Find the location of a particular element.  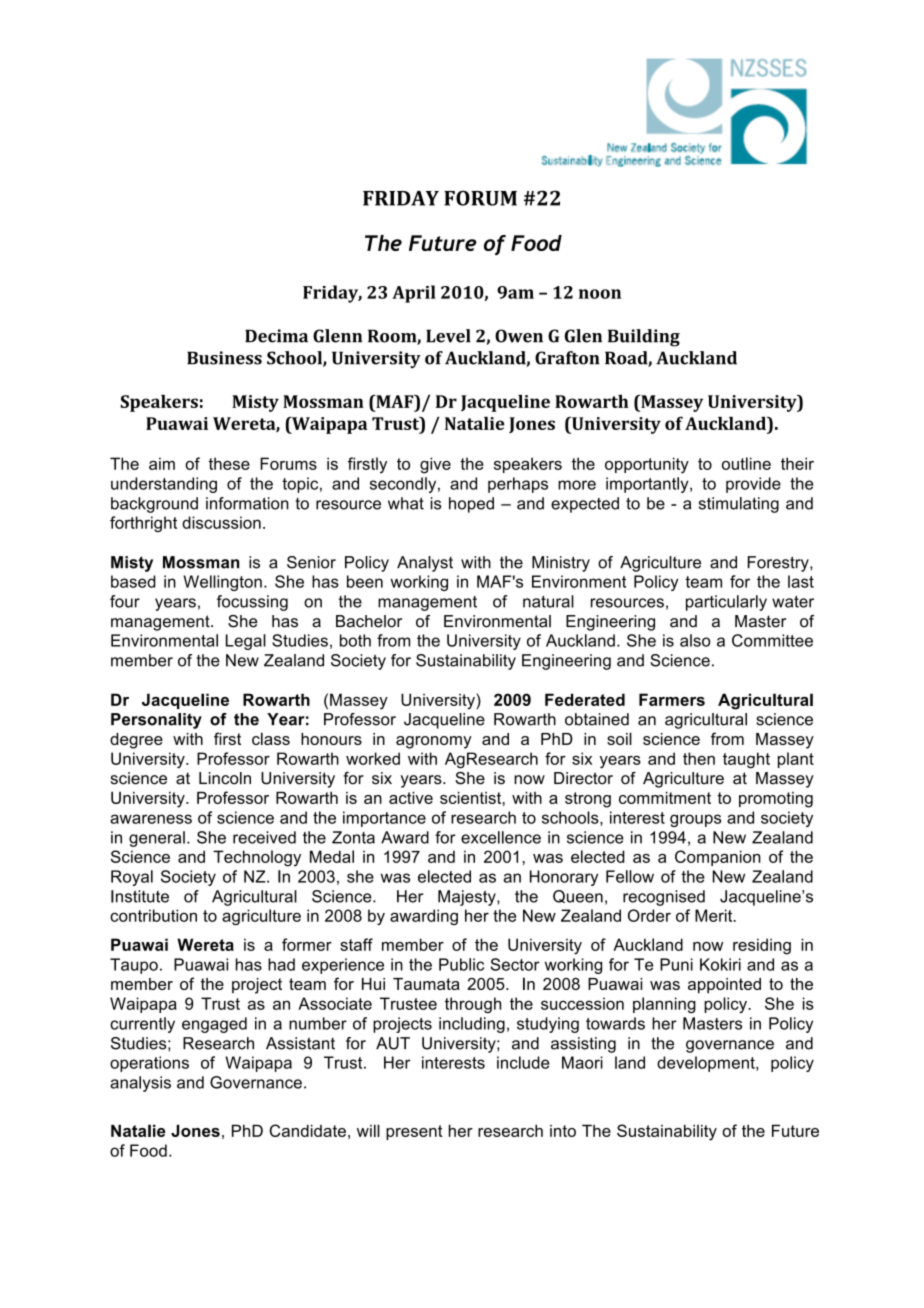

excellence is located at coordinates (501, 837).
